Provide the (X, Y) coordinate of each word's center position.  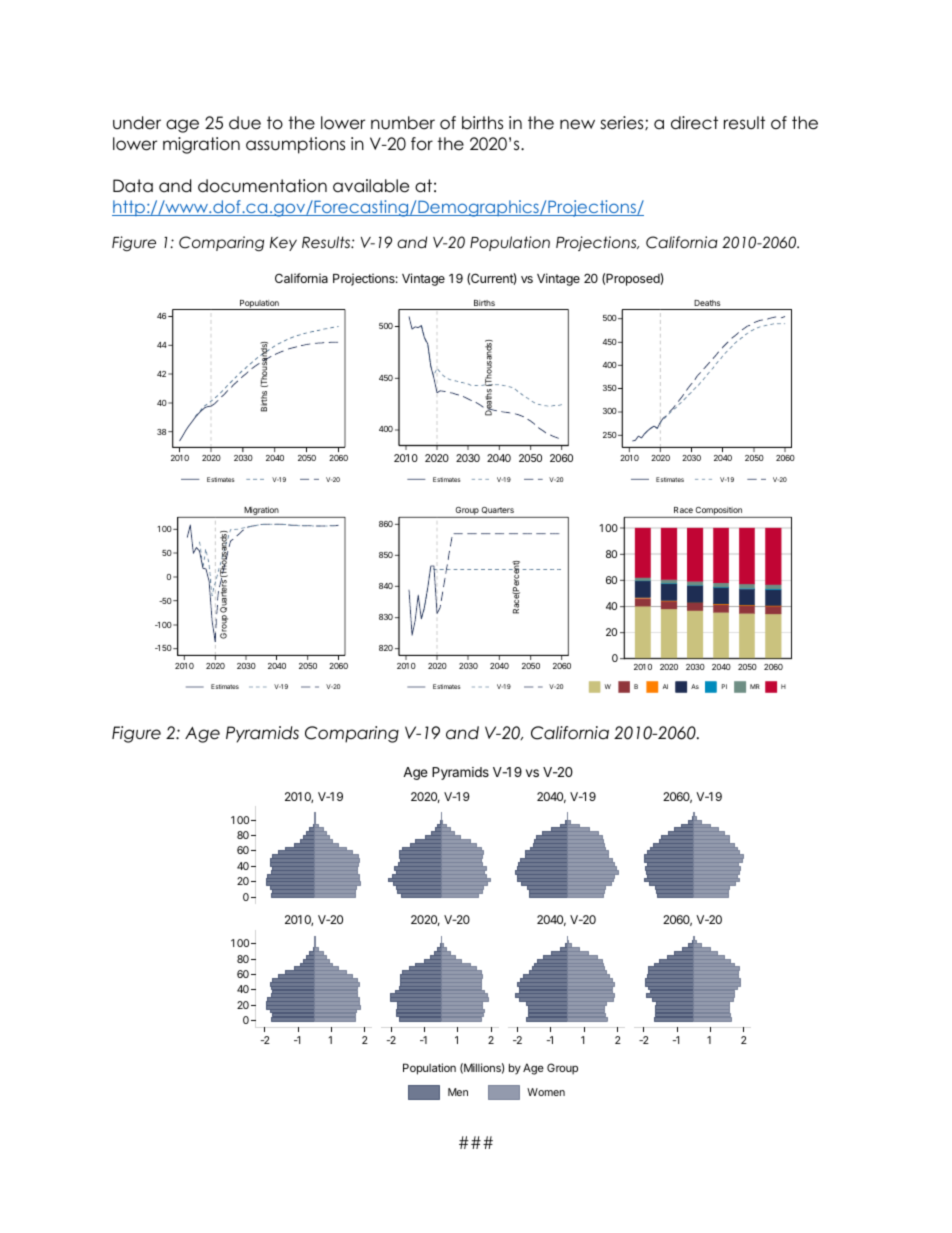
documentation (262, 186)
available (371, 186)
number (403, 123)
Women (546, 1092)
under (137, 123)
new (577, 124)
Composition (719, 512)
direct (694, 123)
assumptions (295, 145)
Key (283, 244)
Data (133, 186)
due (245, 123)
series (623, 123)
